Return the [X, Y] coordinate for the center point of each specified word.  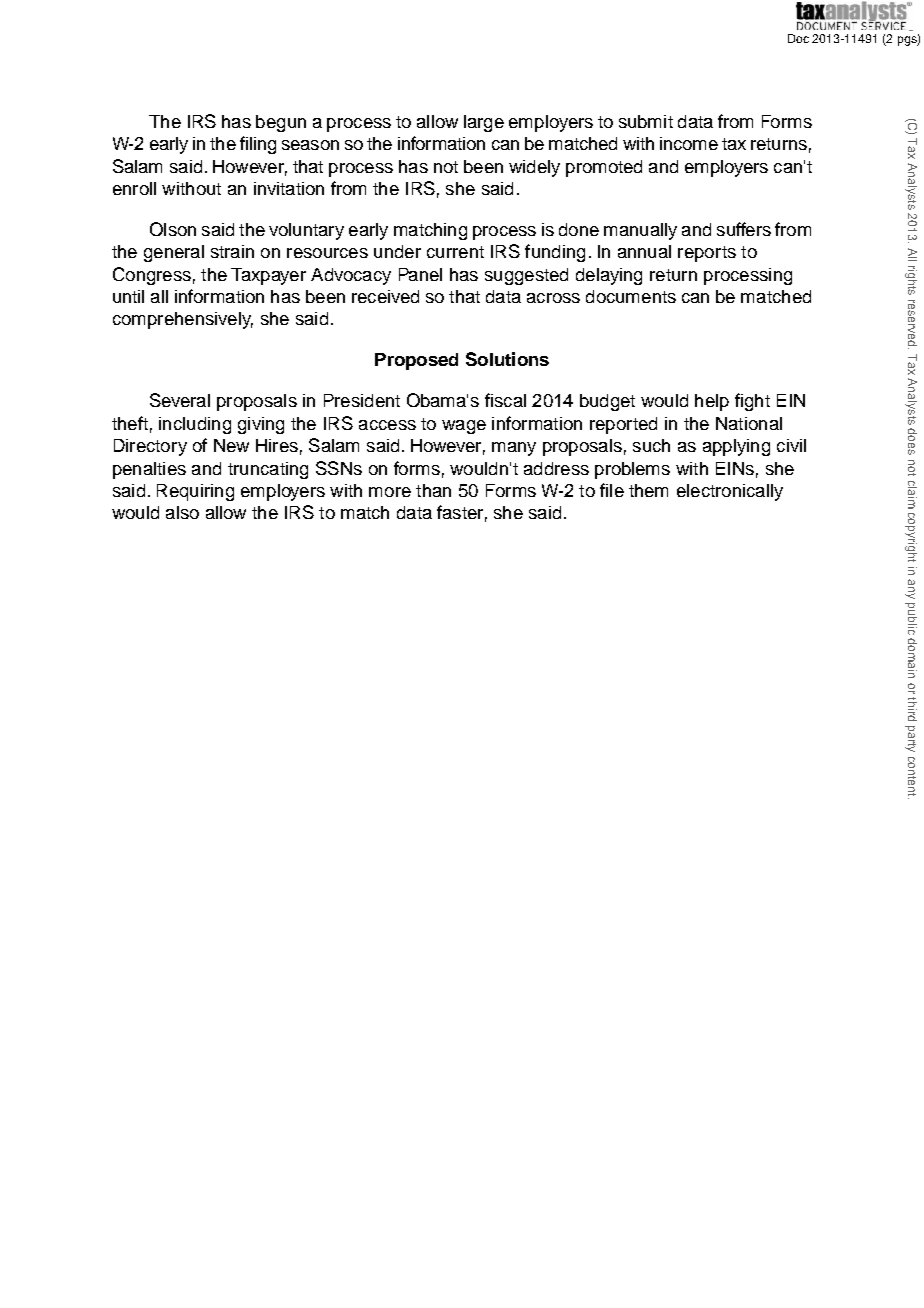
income [689, 143]
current [455, 252]
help [712, 402]
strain [232, 251]
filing [258, 145]
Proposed [416, 361]
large [484, 123]
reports [707, 254]
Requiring [195, 492]
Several [180, 400]
